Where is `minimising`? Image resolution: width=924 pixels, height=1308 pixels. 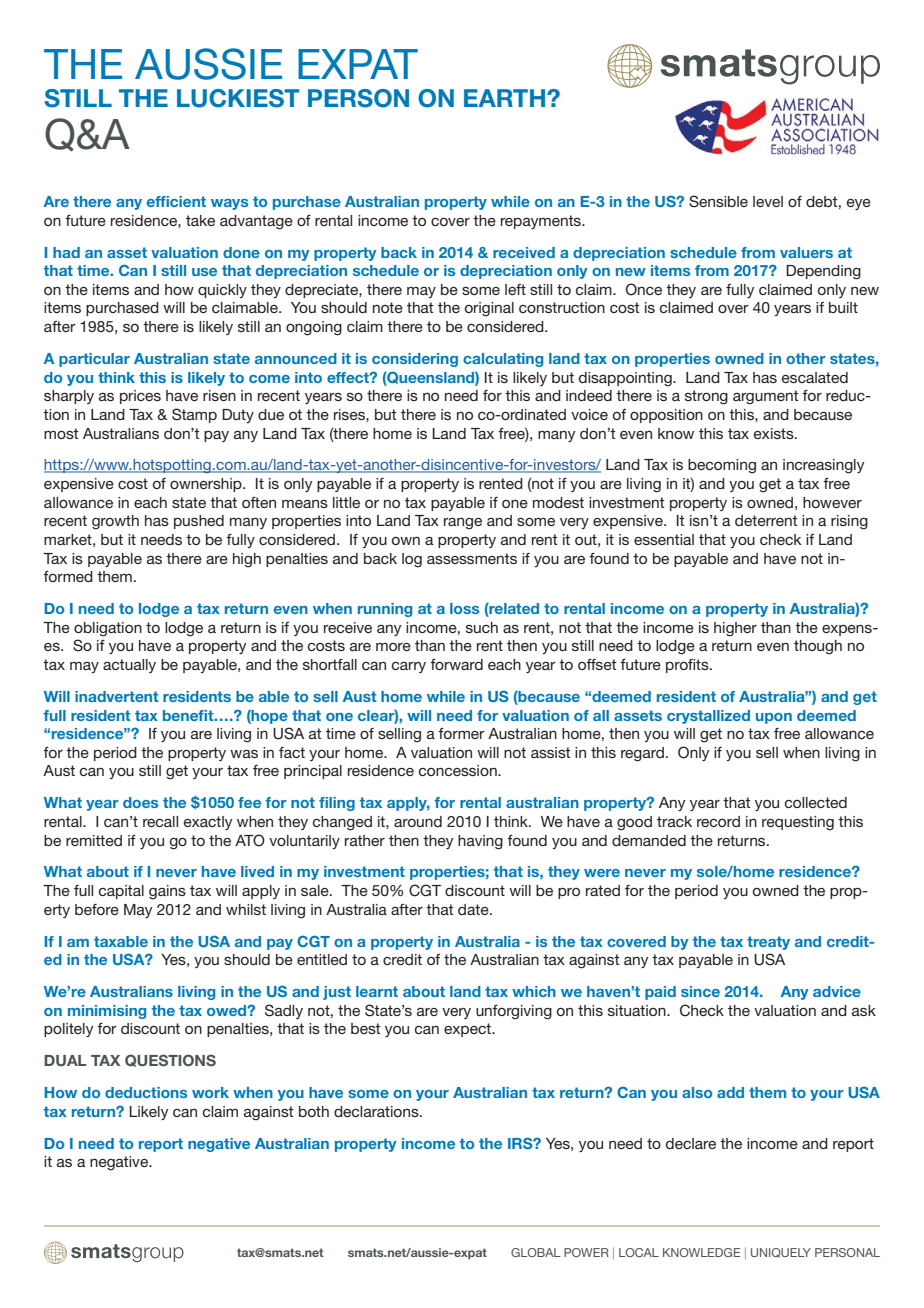 minimising is located at coordinates (107, 1012).
